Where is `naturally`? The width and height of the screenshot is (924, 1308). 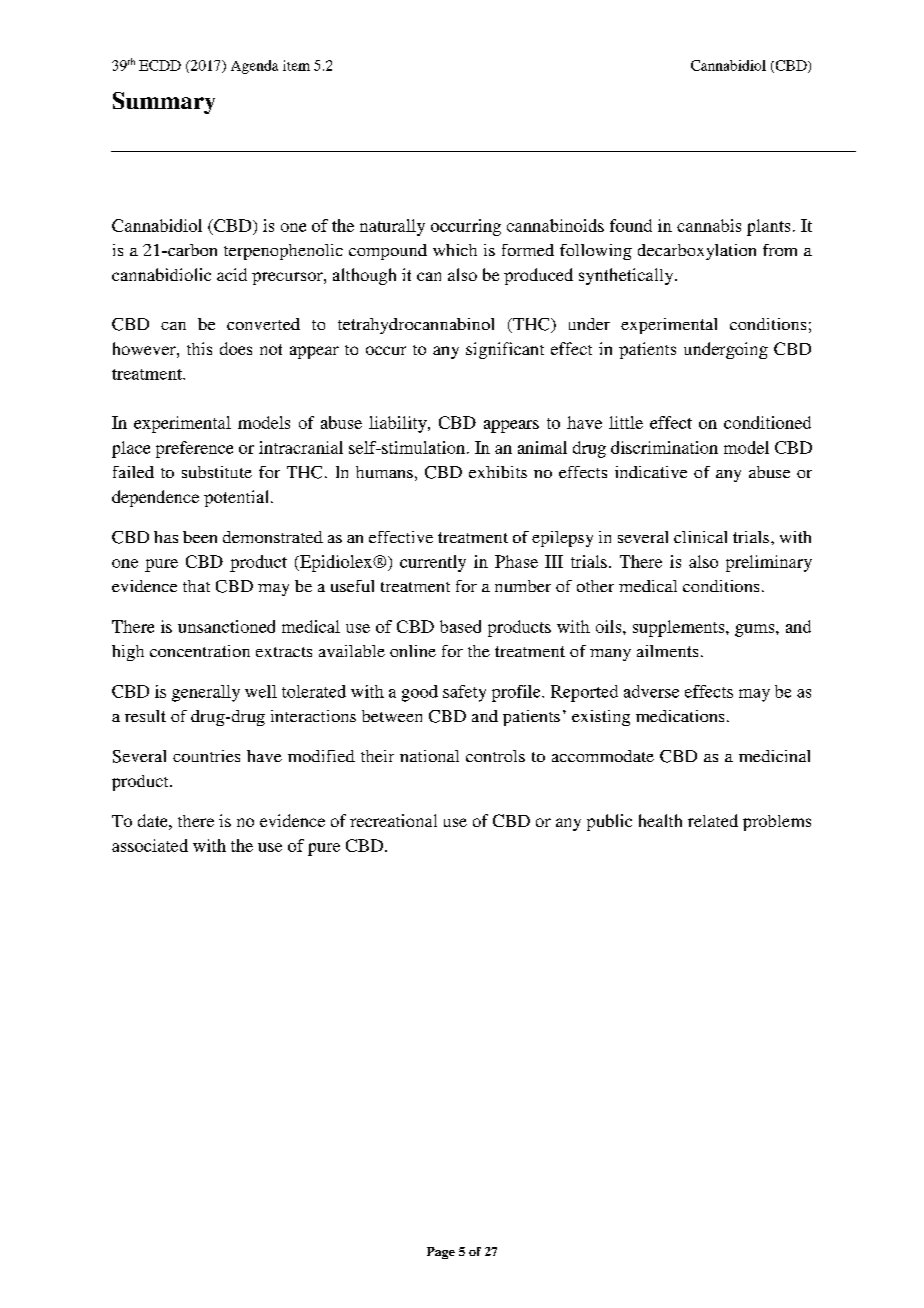
naturally is located at coordinates (392, 227).
